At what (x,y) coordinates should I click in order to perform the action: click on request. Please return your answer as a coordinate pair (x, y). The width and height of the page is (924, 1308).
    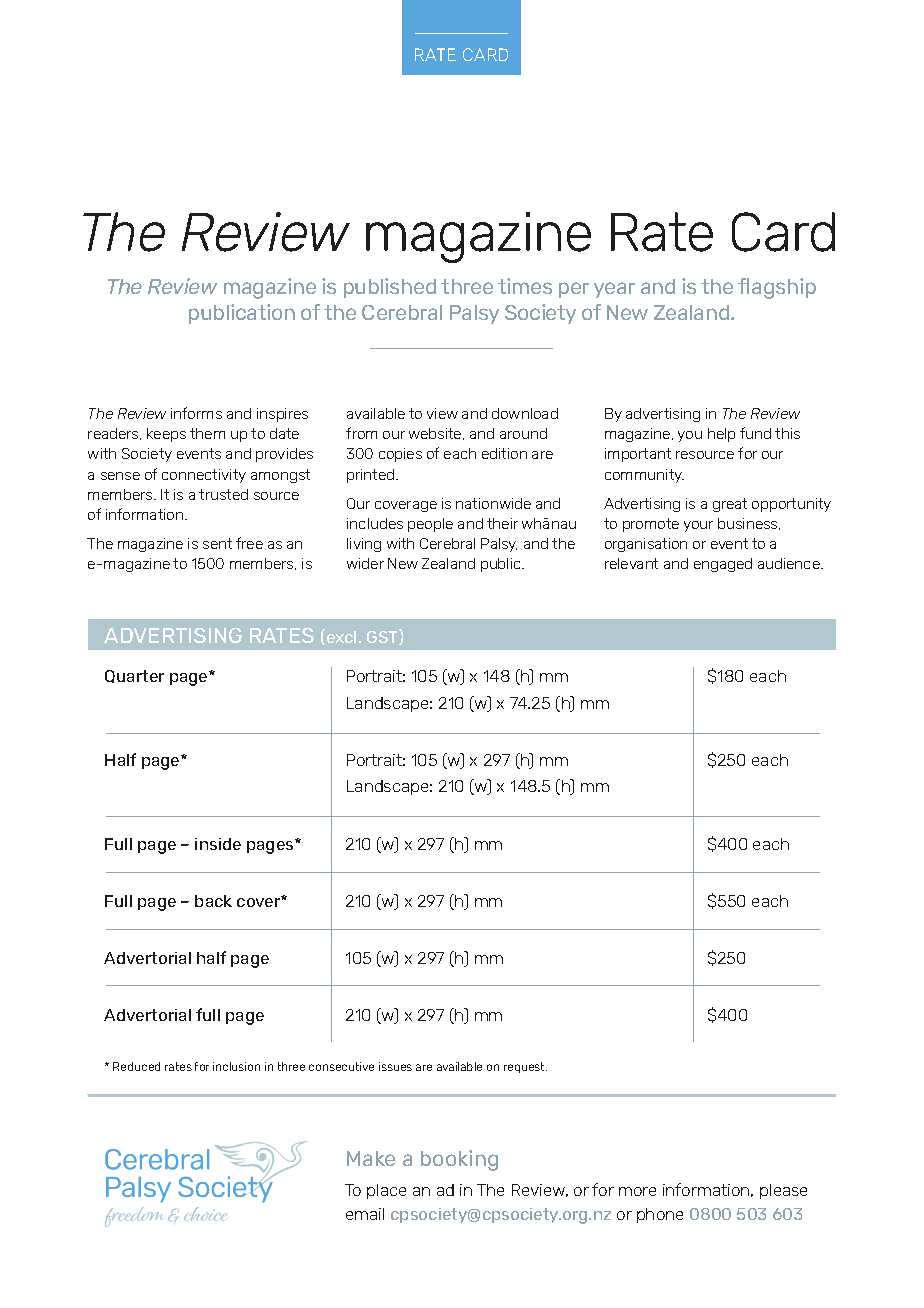
    Looking at the image, I should click on (525, 1067).
